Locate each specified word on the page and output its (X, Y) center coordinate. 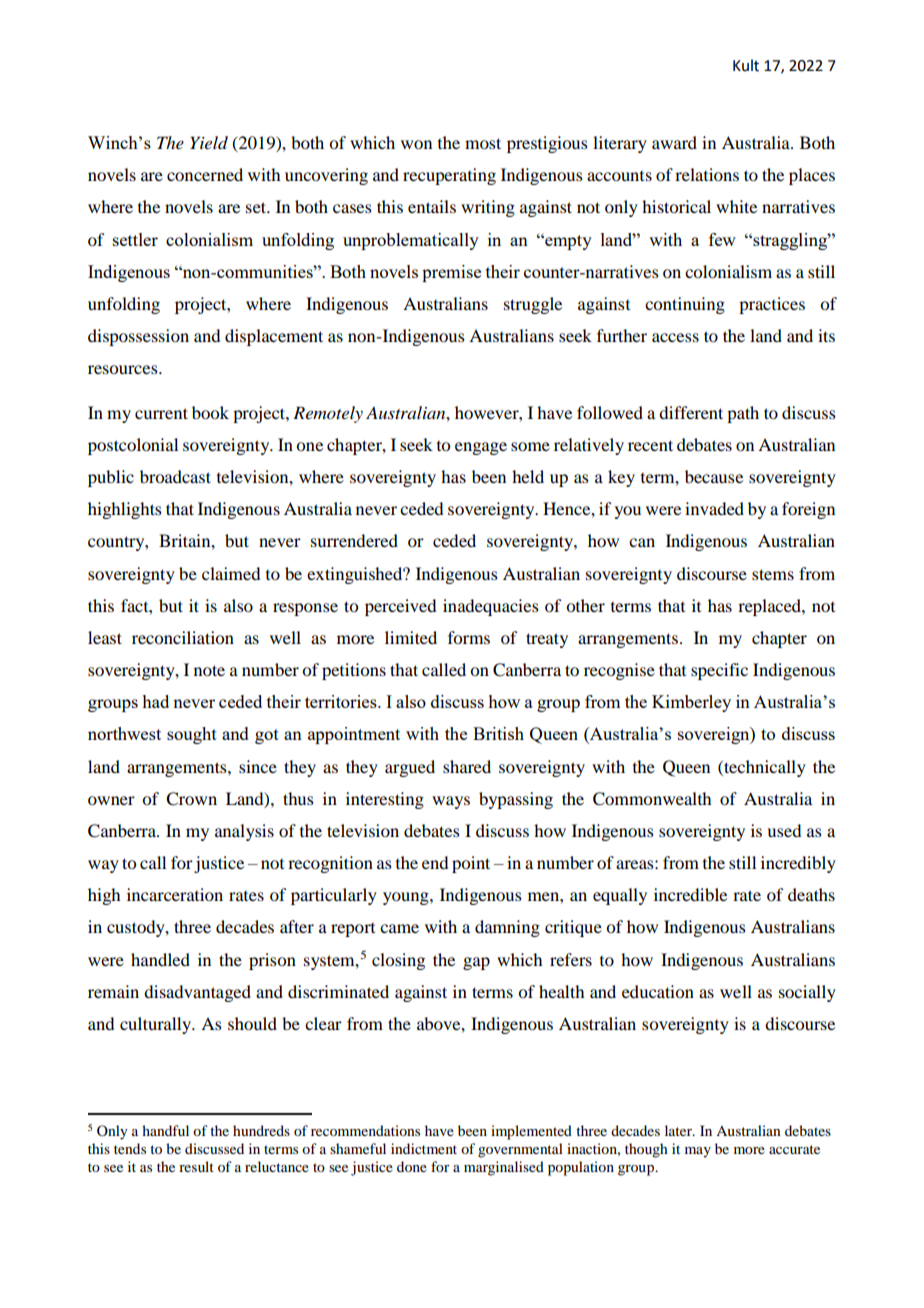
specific (719, 671)
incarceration (175, 894)
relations (707, 174)
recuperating (449, 176)
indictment (424, 1148)
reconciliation (183, 637)
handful (165, 1130)
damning (507, 928)
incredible (690, 894)
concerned (205, 174)
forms (469, 637)
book (210, 412)
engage (481, 448)
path (743, 414)
